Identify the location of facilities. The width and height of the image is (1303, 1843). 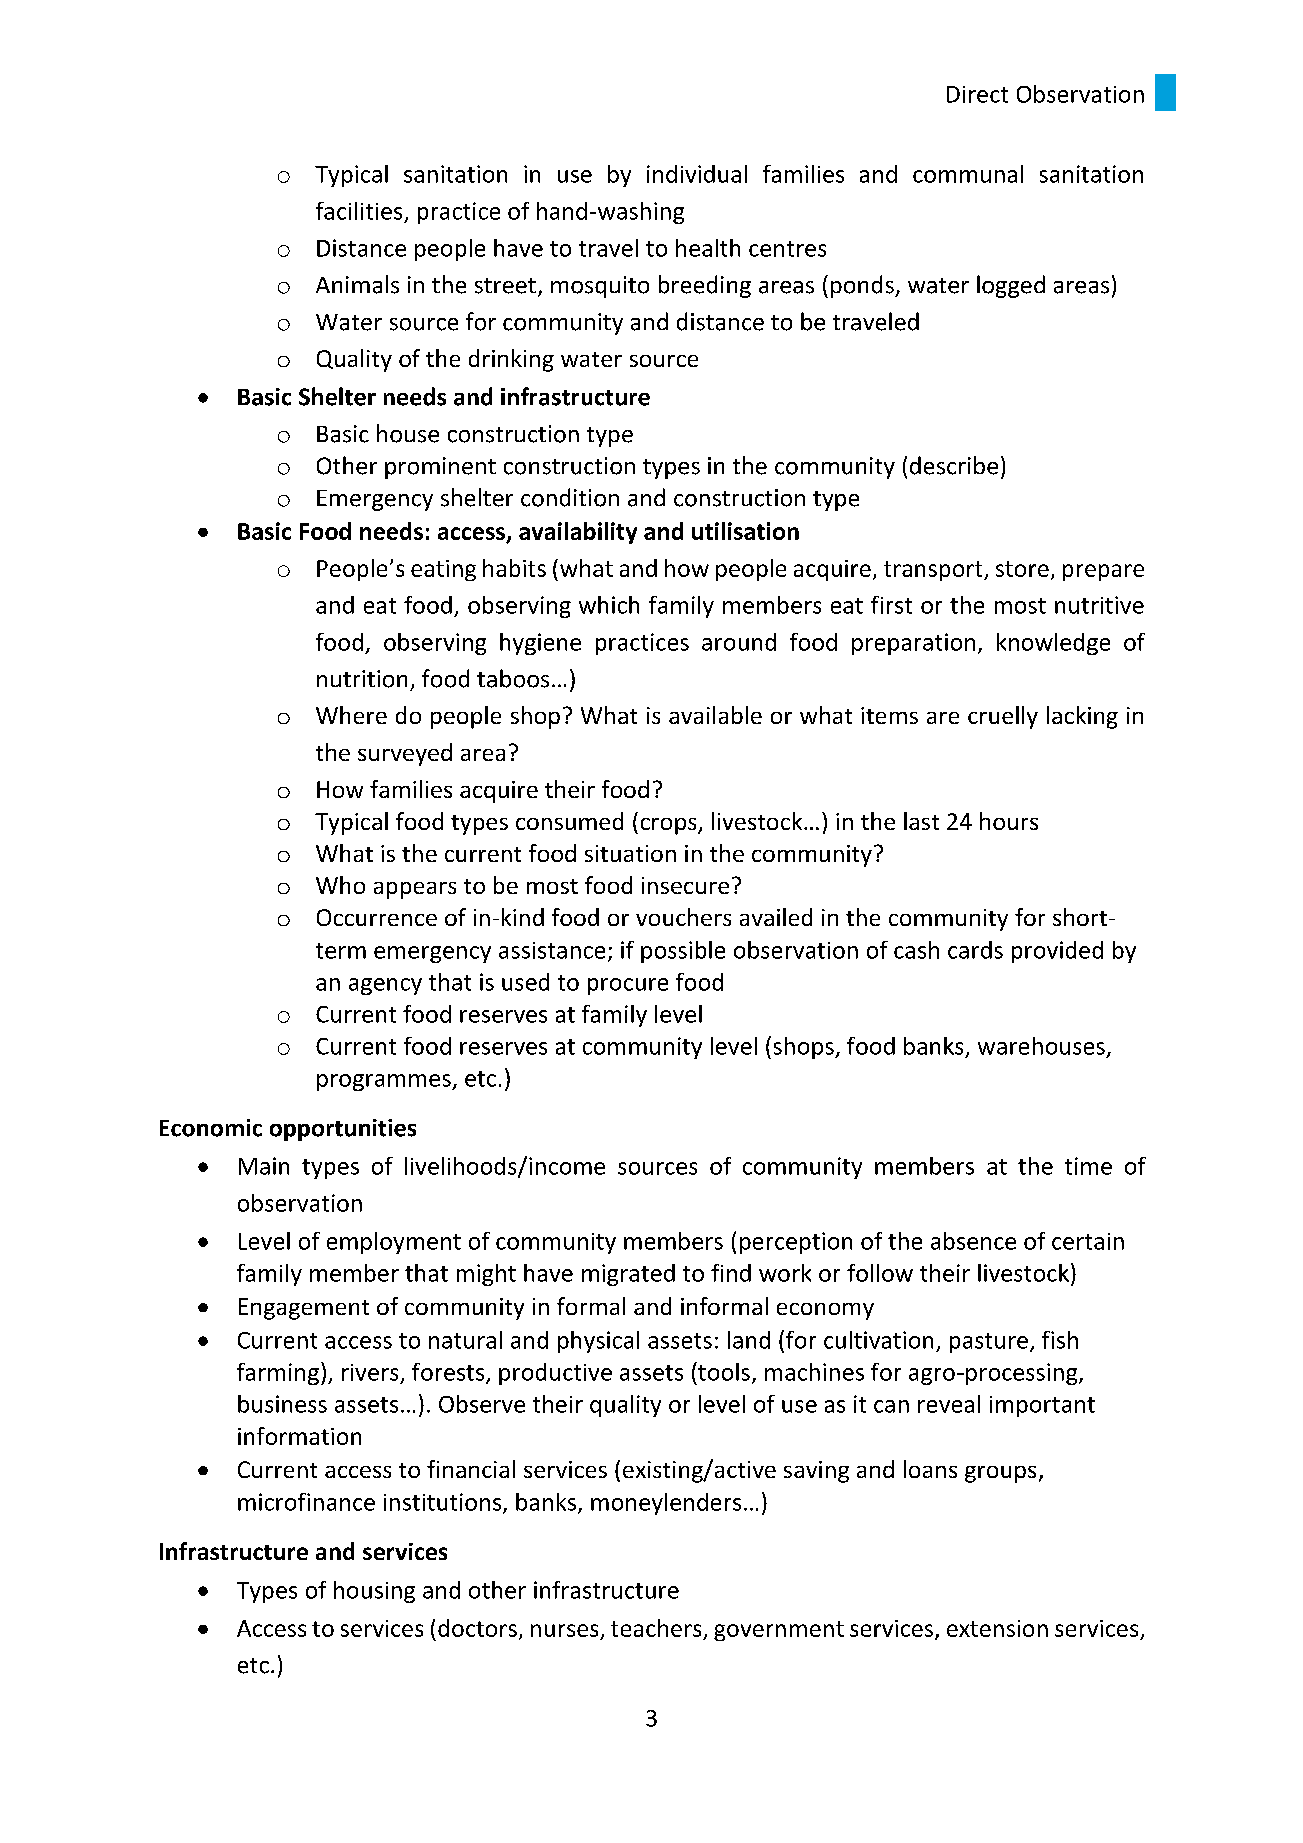
(359, 211).
